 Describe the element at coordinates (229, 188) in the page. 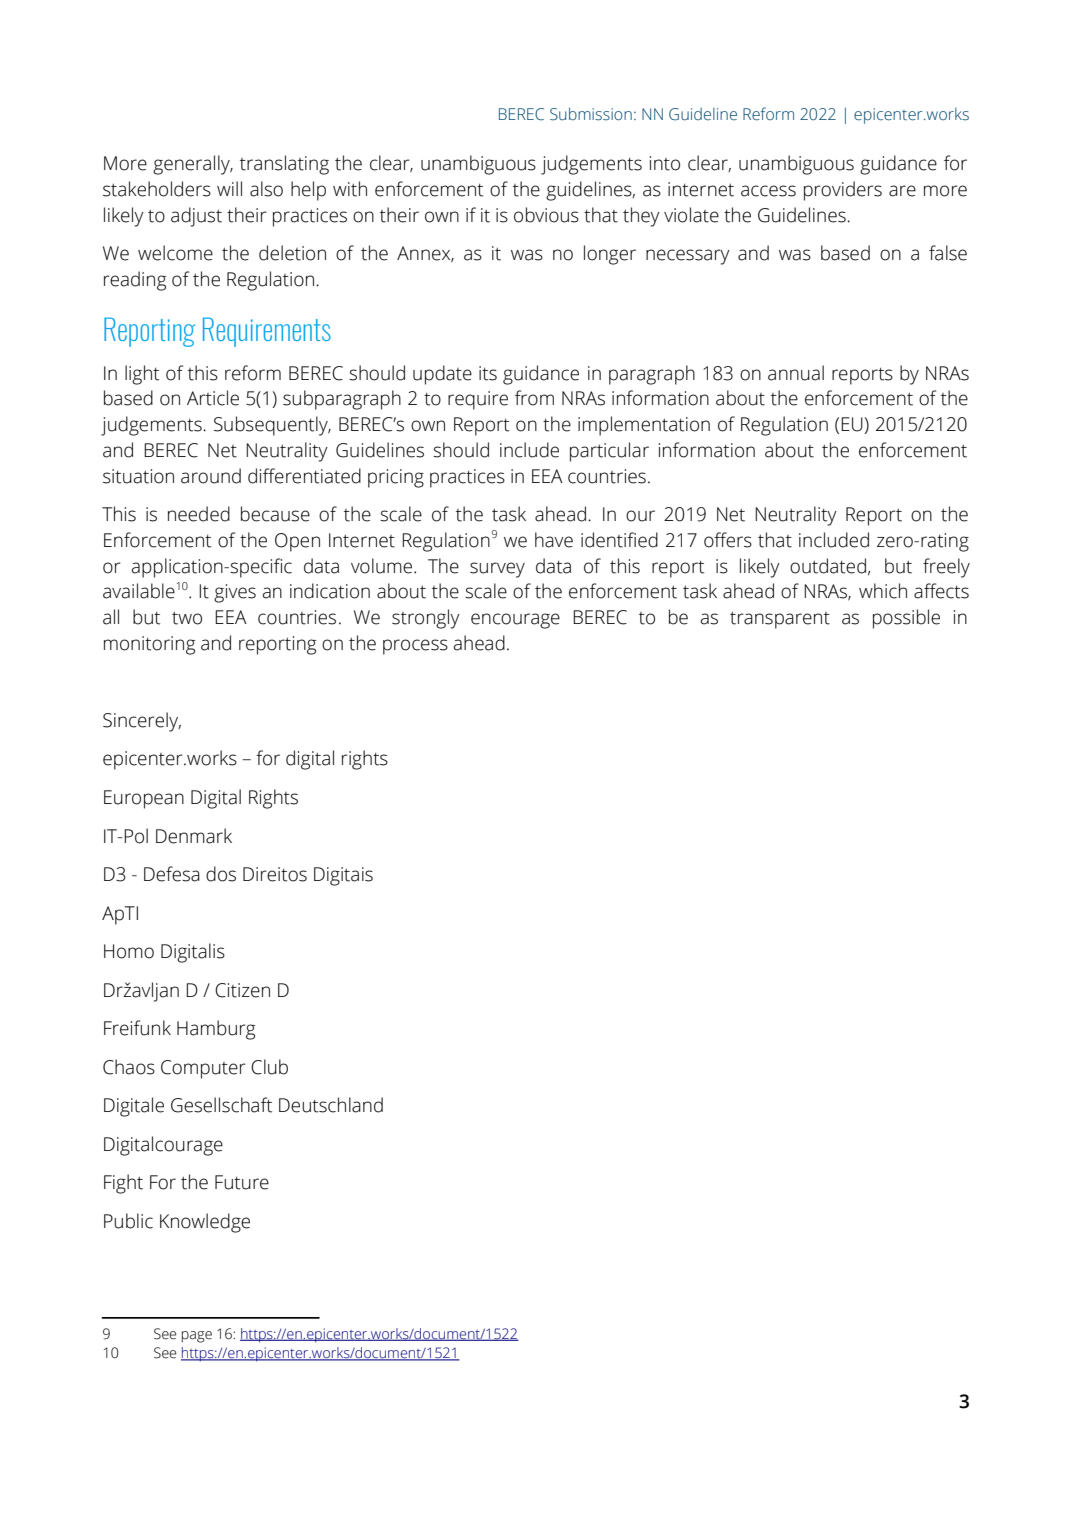

I see `will` at that location.
